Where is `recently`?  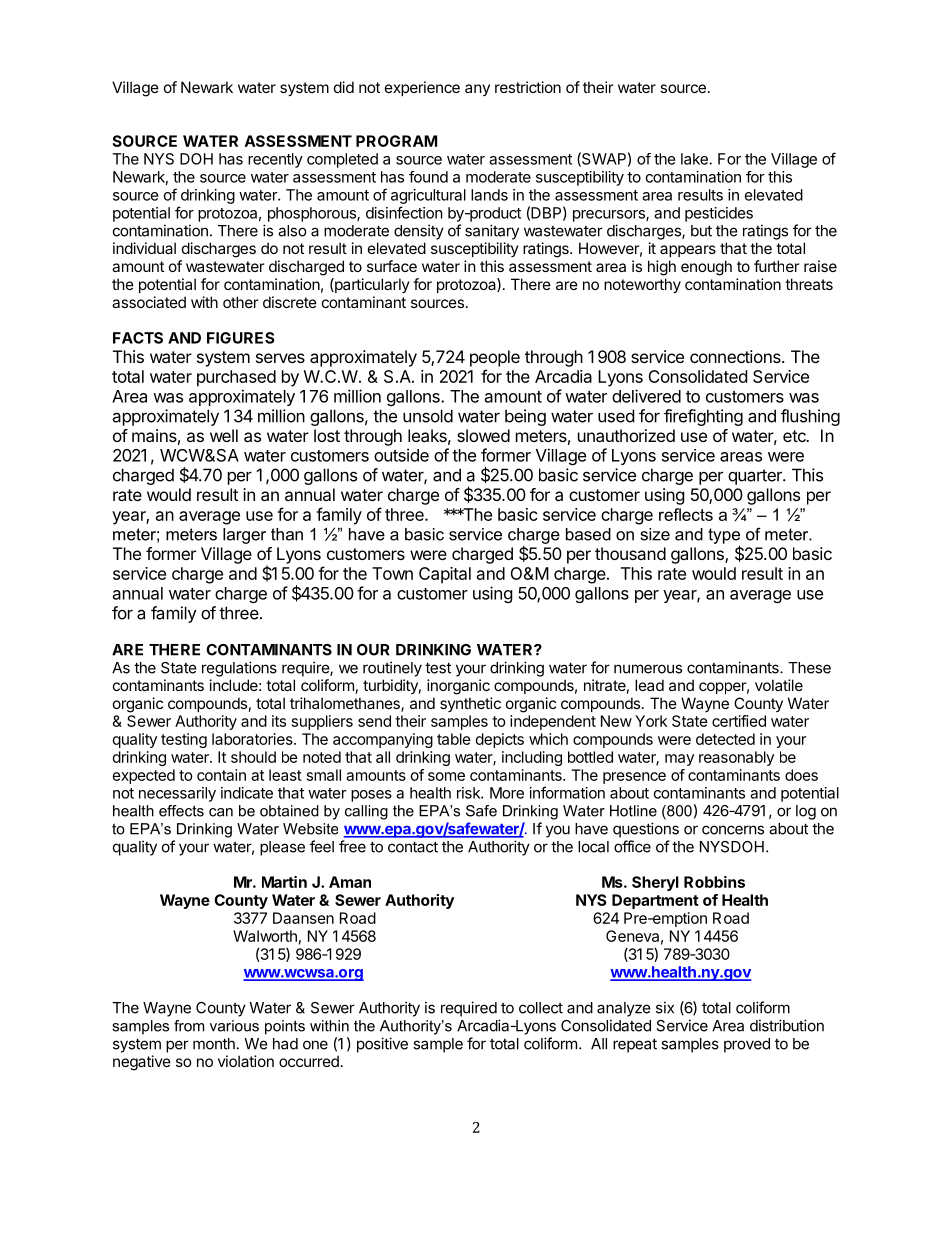 recently is located at coordinates (275, 160).
